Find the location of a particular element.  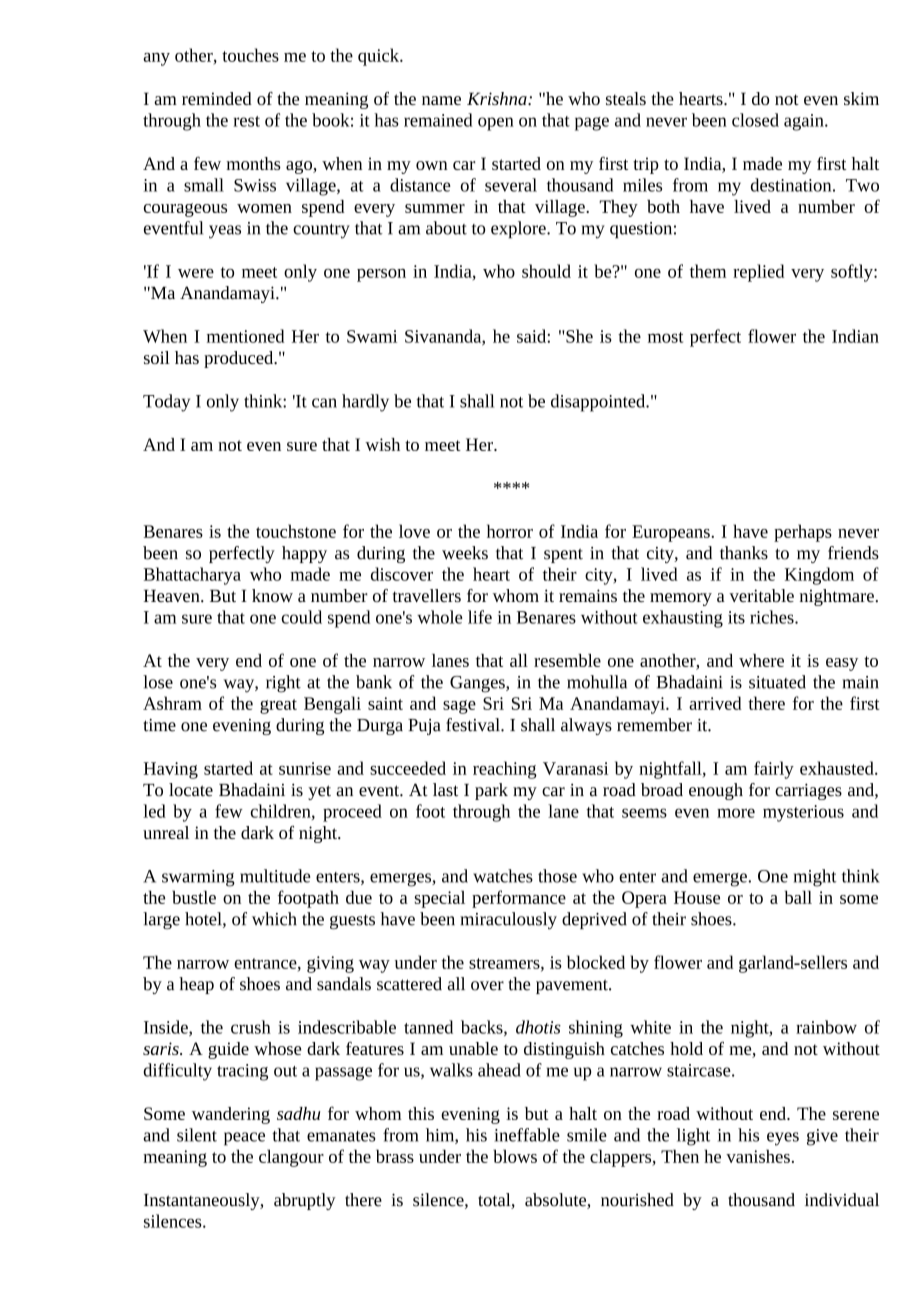

Krishna is located at coordinates (498, 98).
